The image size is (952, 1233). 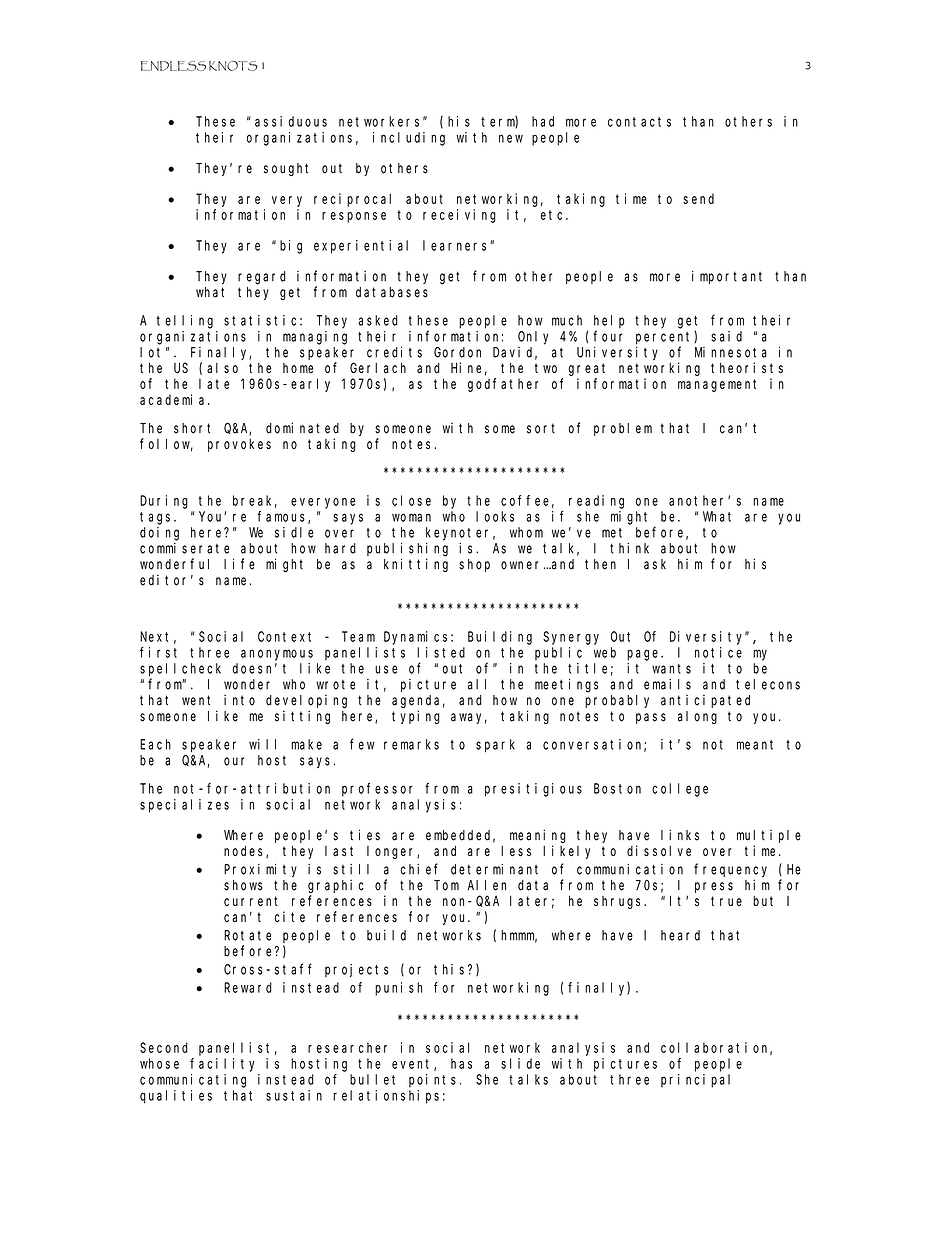 I want to click on Reward, so click(x=248, y=987).
